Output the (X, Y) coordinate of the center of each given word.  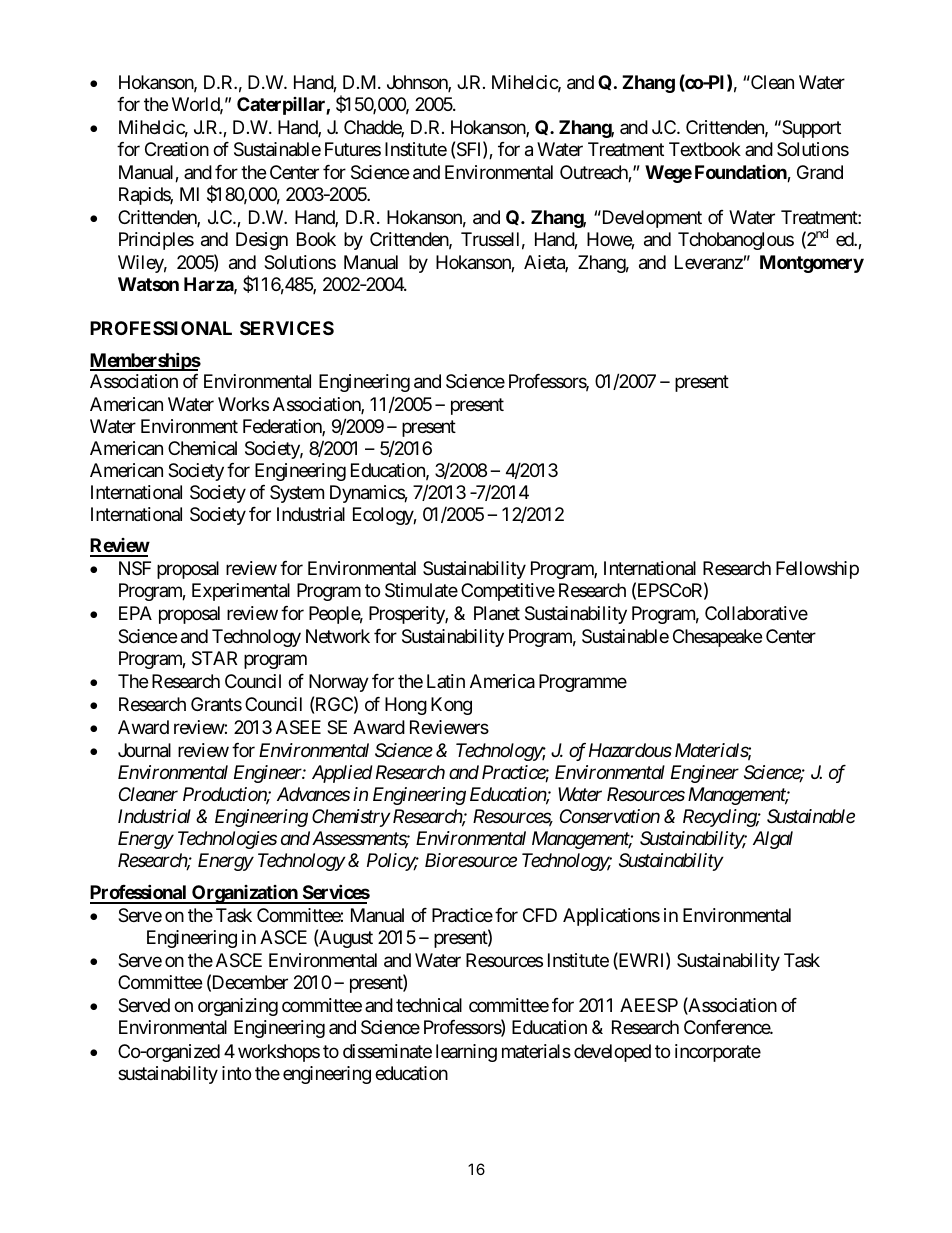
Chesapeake (717, 638)
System (297, 494)
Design (262, 241)
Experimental (241, 592)
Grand (820, 172)
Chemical (202, 448)
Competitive (508, 592)
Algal (773, 840)
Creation (177, 149)
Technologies (227, 840)
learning (466, 1053)
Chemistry (351, 818)
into (236, 1073)
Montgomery (812, 264)
